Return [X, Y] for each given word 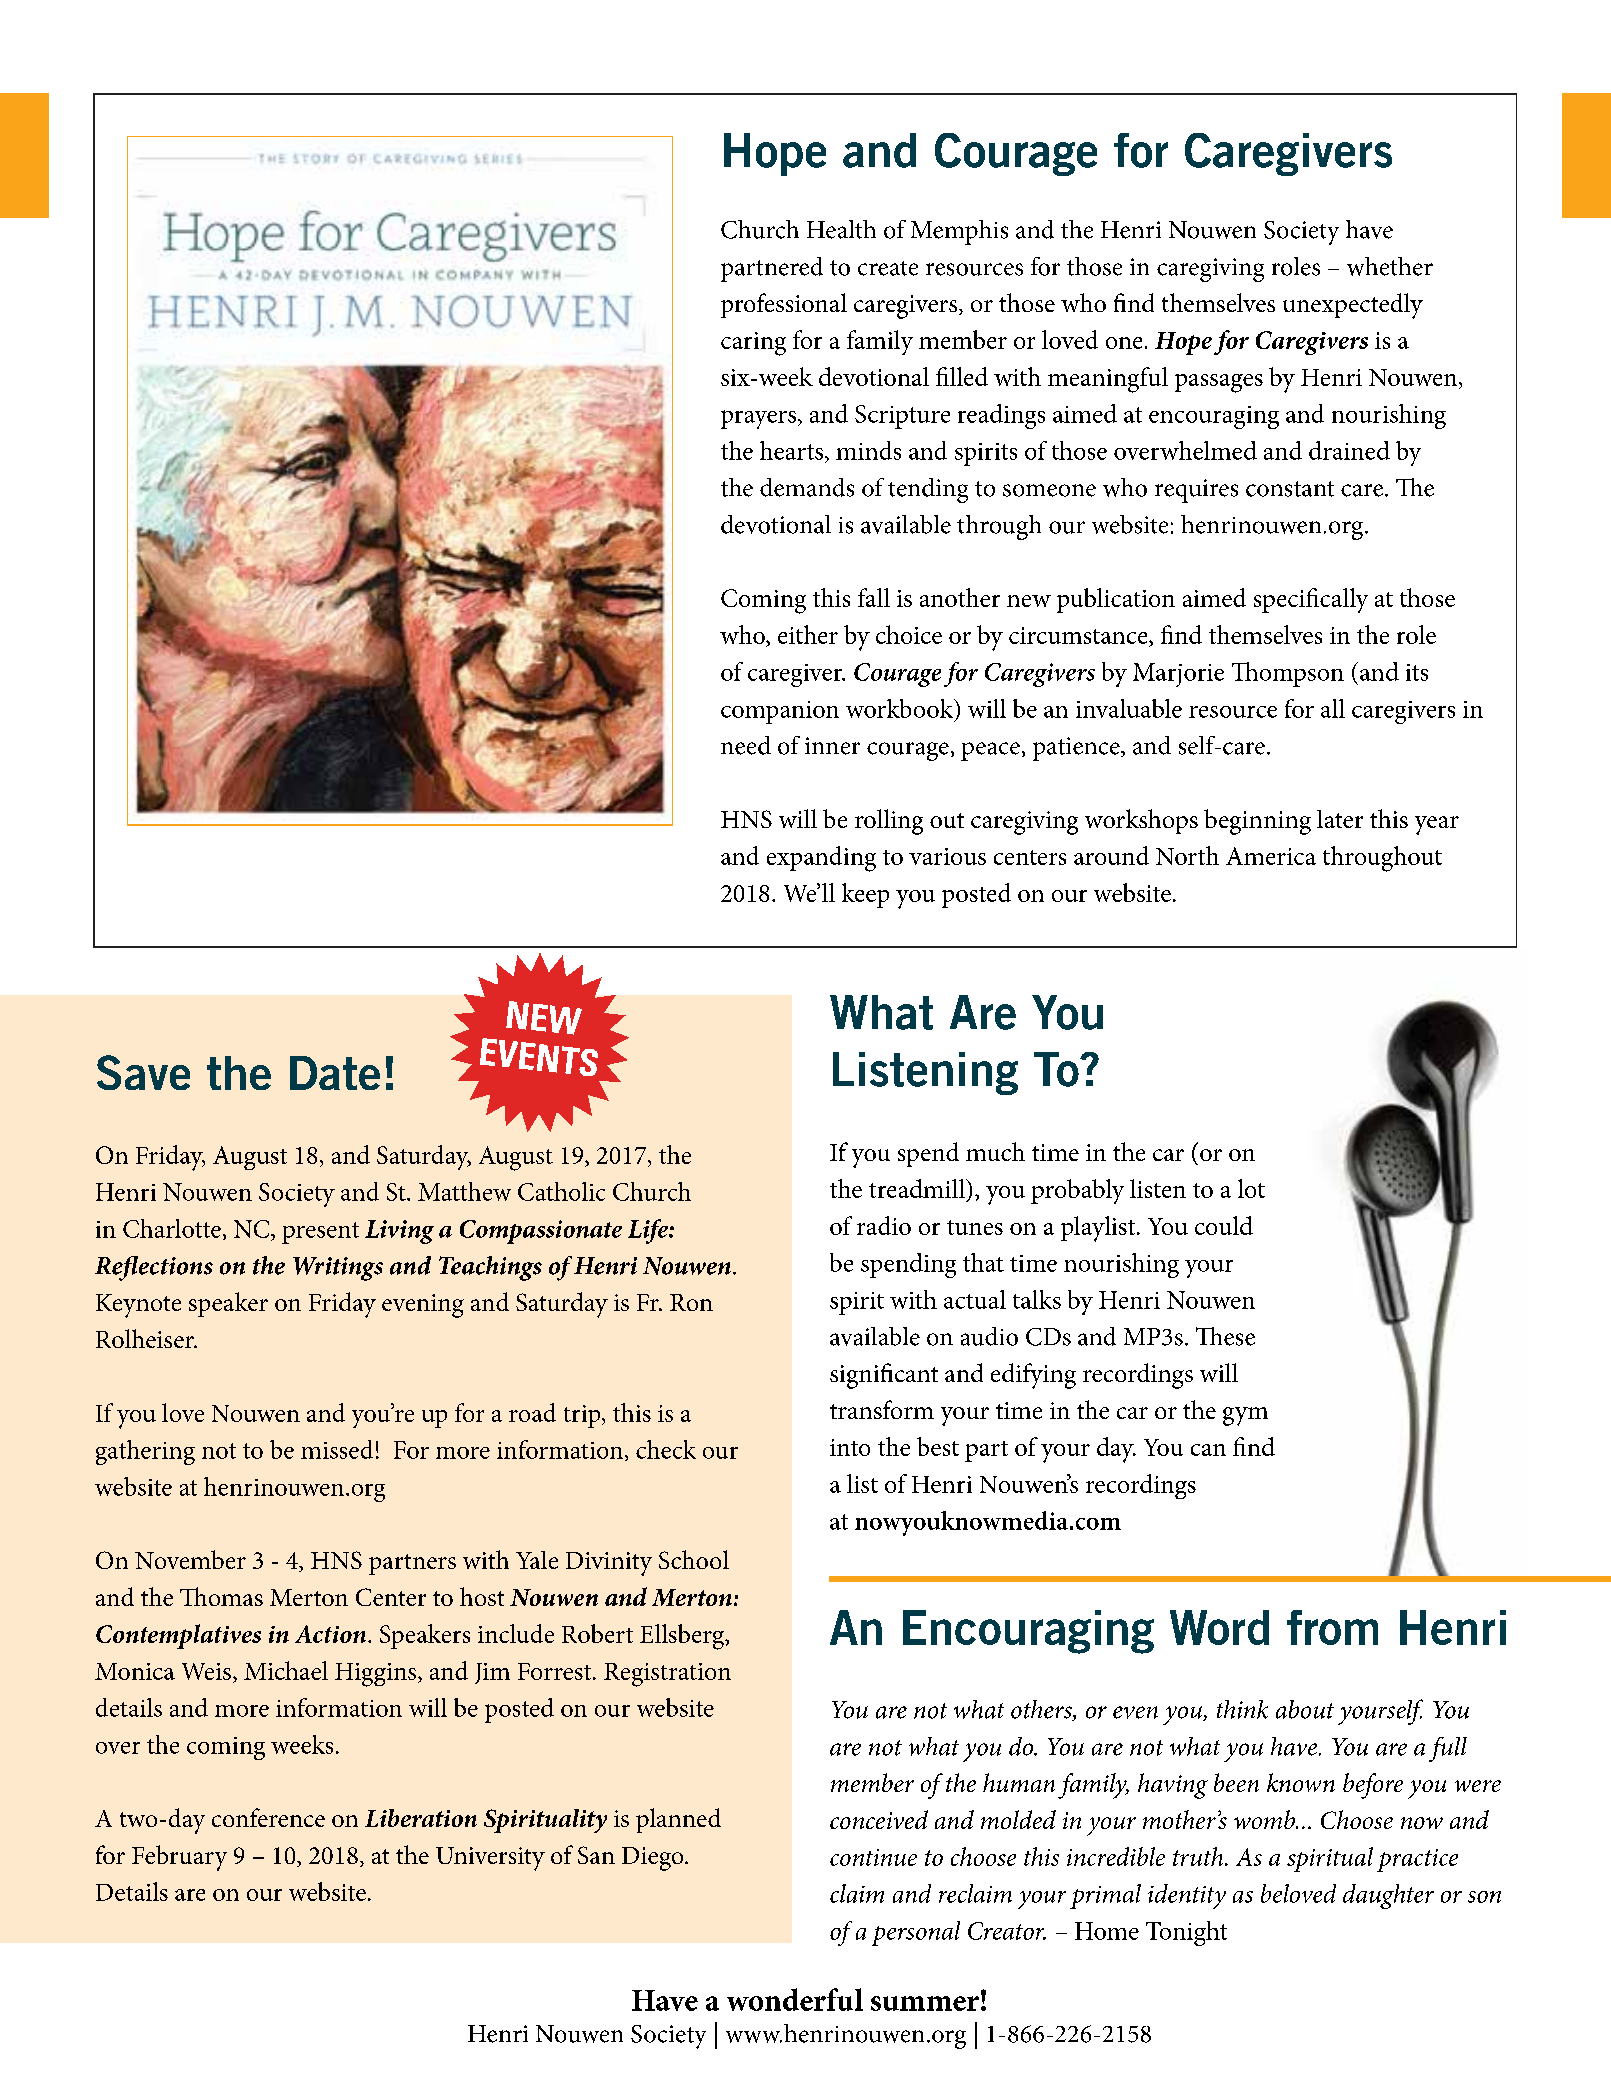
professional [784, 305]
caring [753, 344]
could [1224, 1225]
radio [884, 1225]
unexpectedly [1353, 306]
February [179, 1858]
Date [335, 1073]
